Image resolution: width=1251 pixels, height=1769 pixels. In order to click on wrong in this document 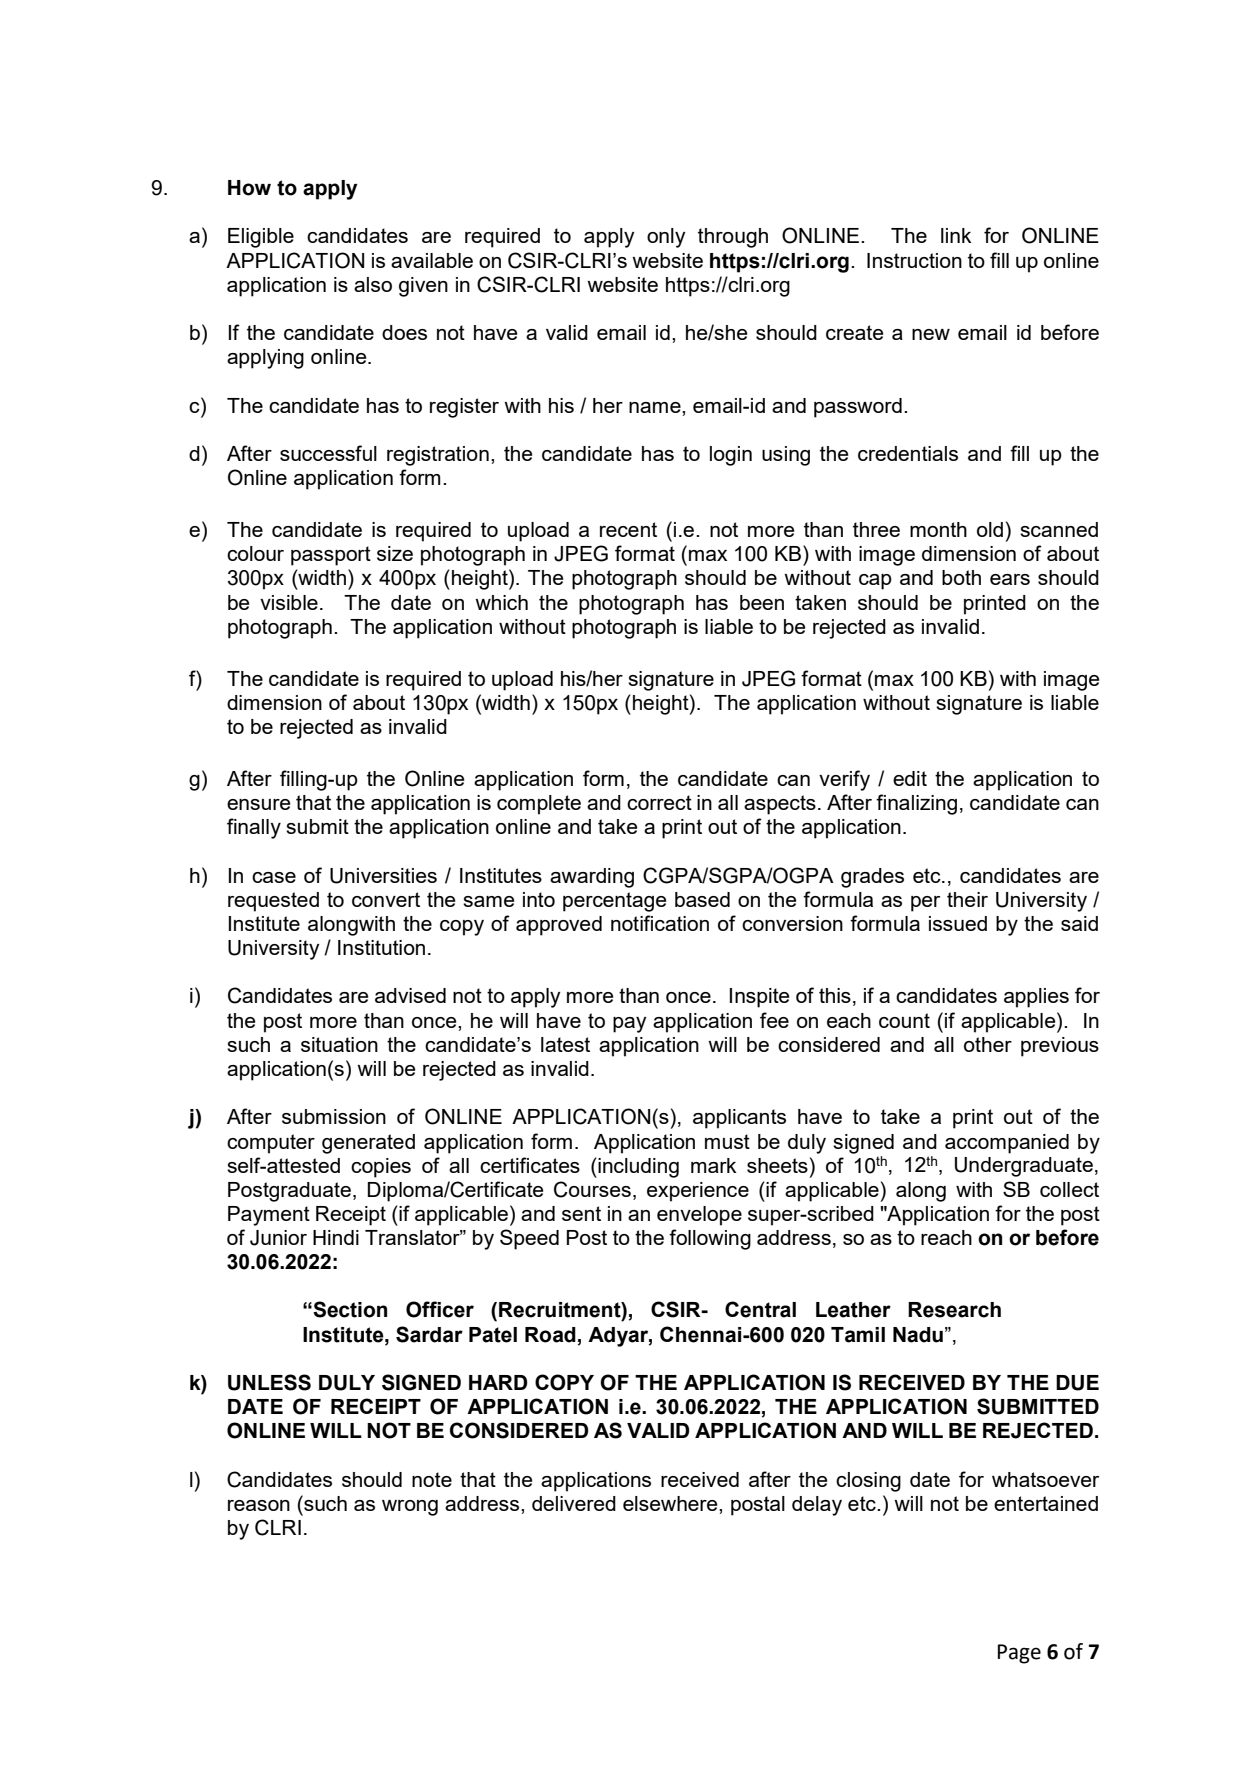, I will do `click(410, 1508)`.
